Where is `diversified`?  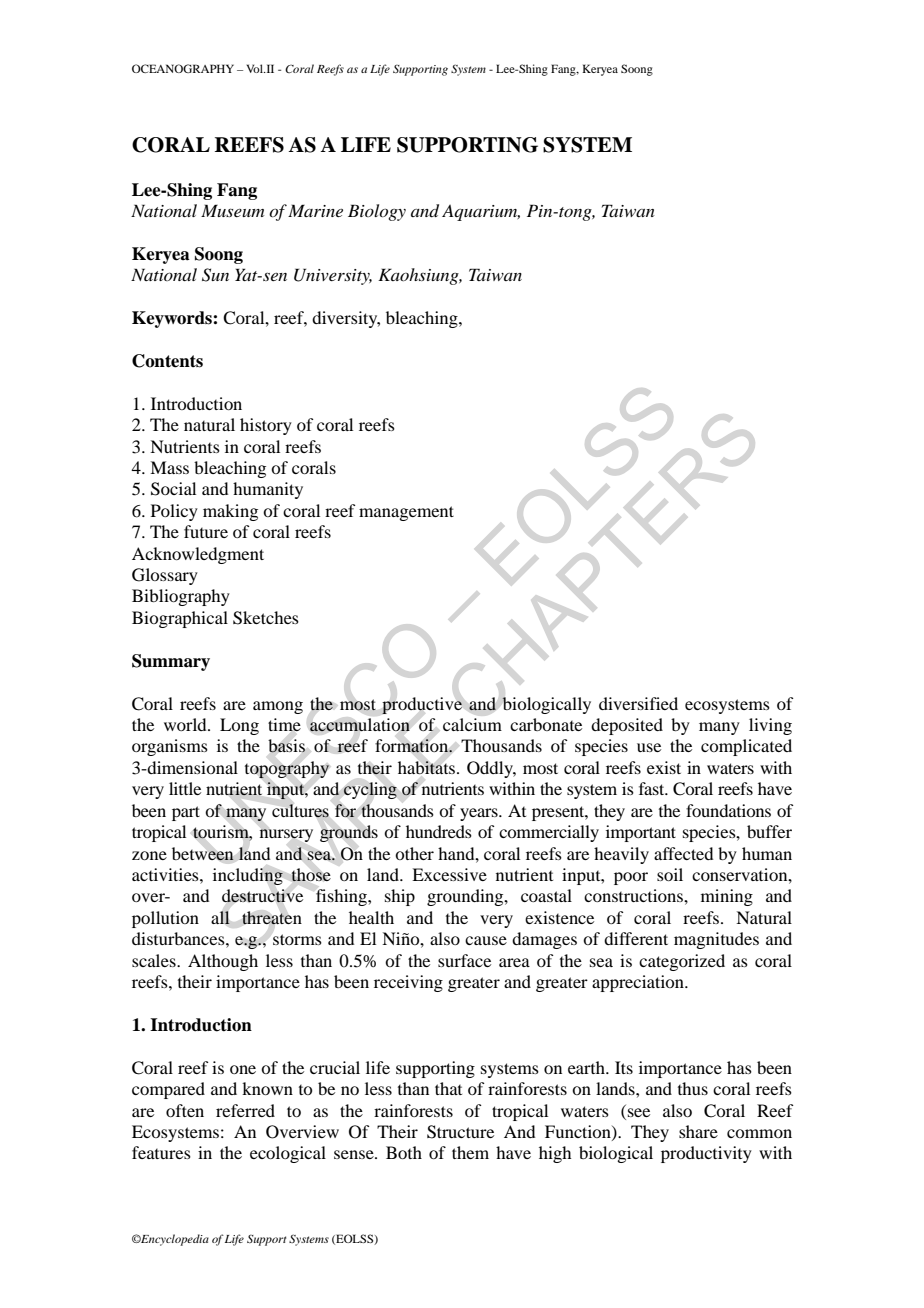 diversified is located at coordinates (638, 703).
